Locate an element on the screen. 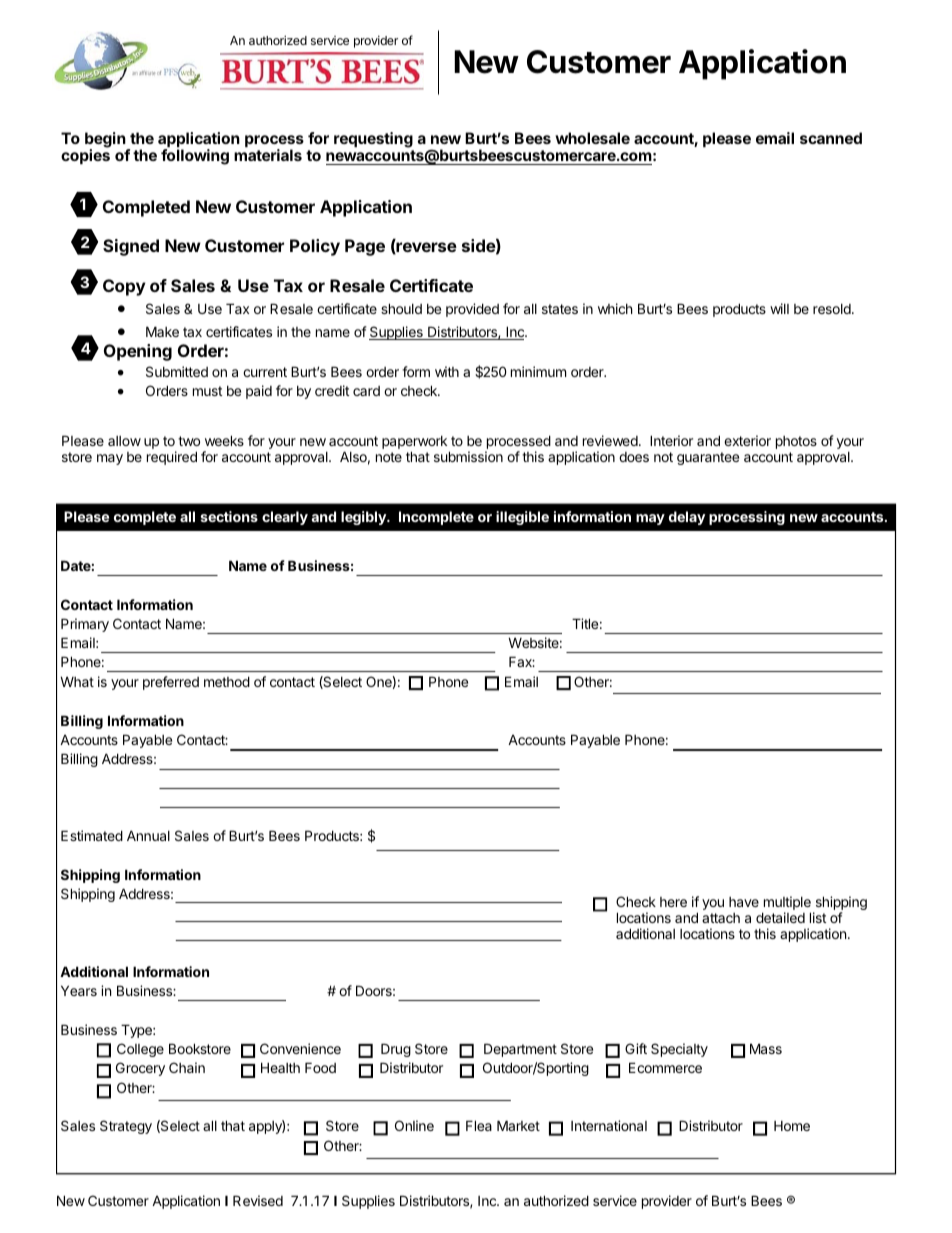 Image resolution: width=952 pixels, height=1233 pixels. following is located at coordinates (195, 157).
